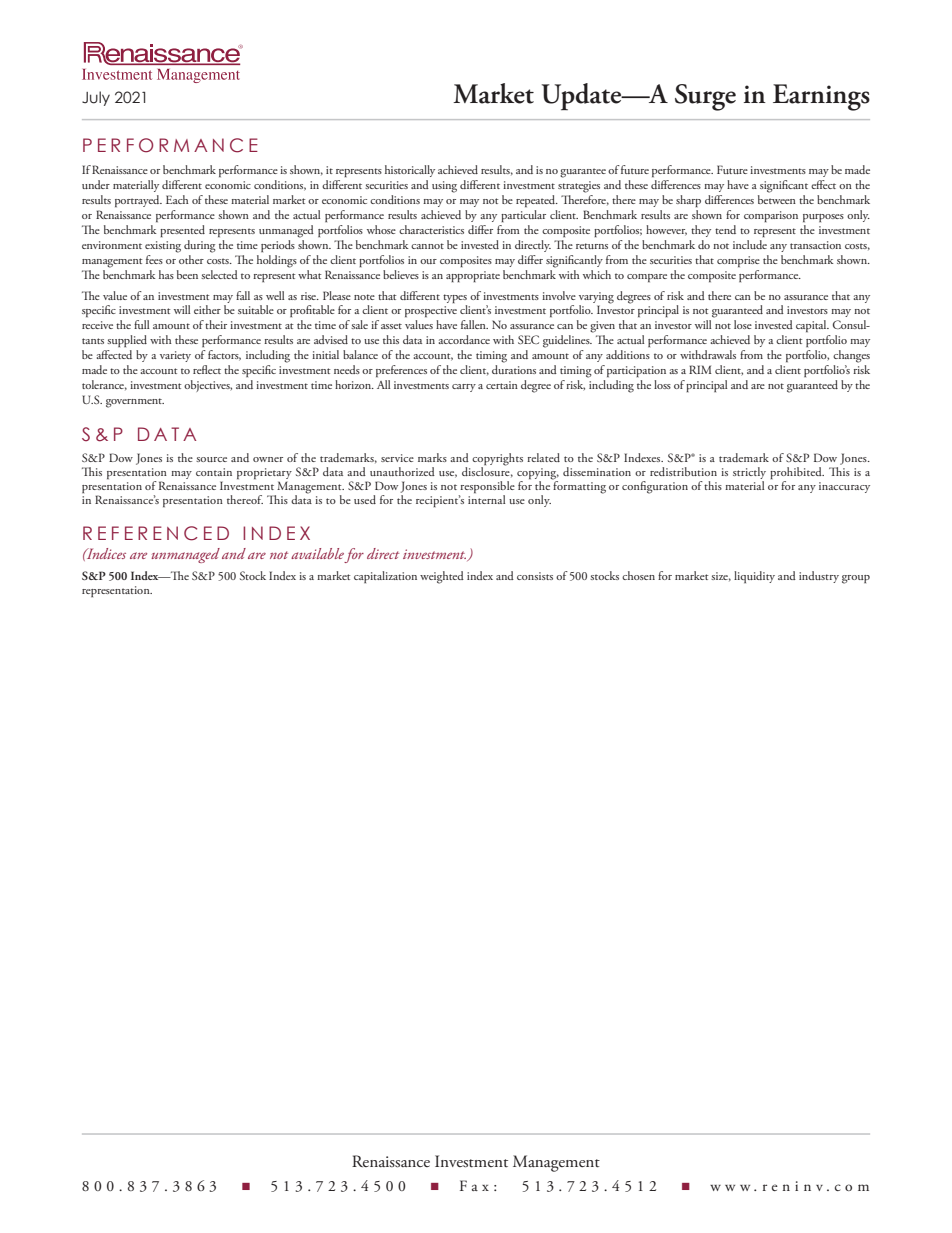 Image resolution: width=952 pixels, height=1233 pixels. What do you see at coordinates (474, 1185) in the screenshot?
I see `Fax` at bounding box center [474, 1185].
